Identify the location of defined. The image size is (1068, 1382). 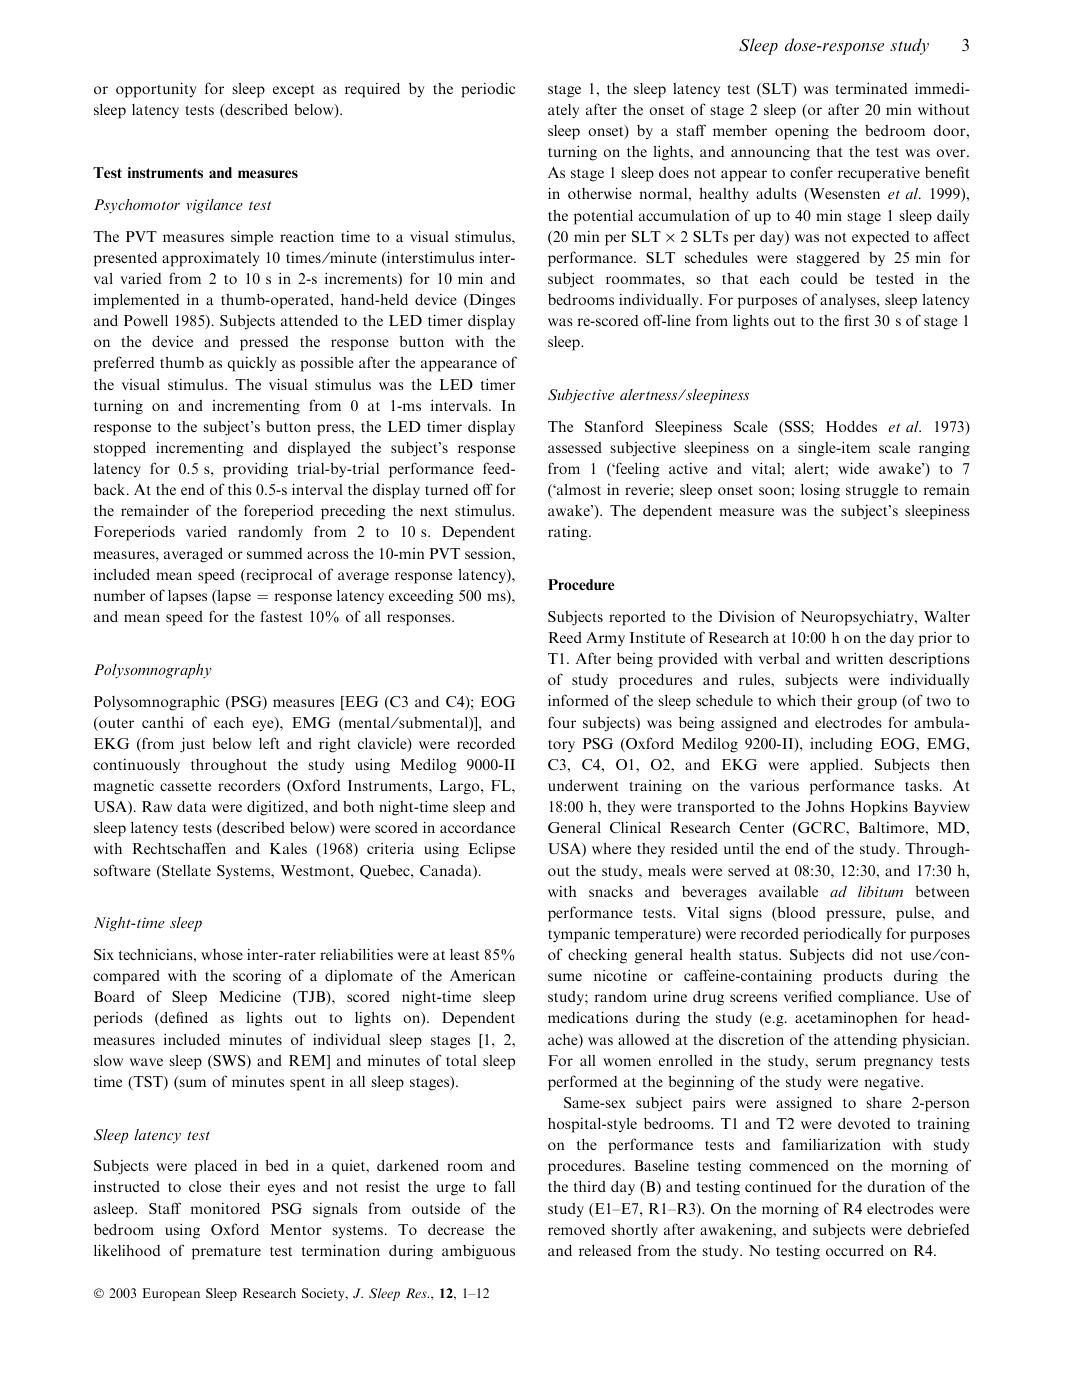
(183, 1018).
